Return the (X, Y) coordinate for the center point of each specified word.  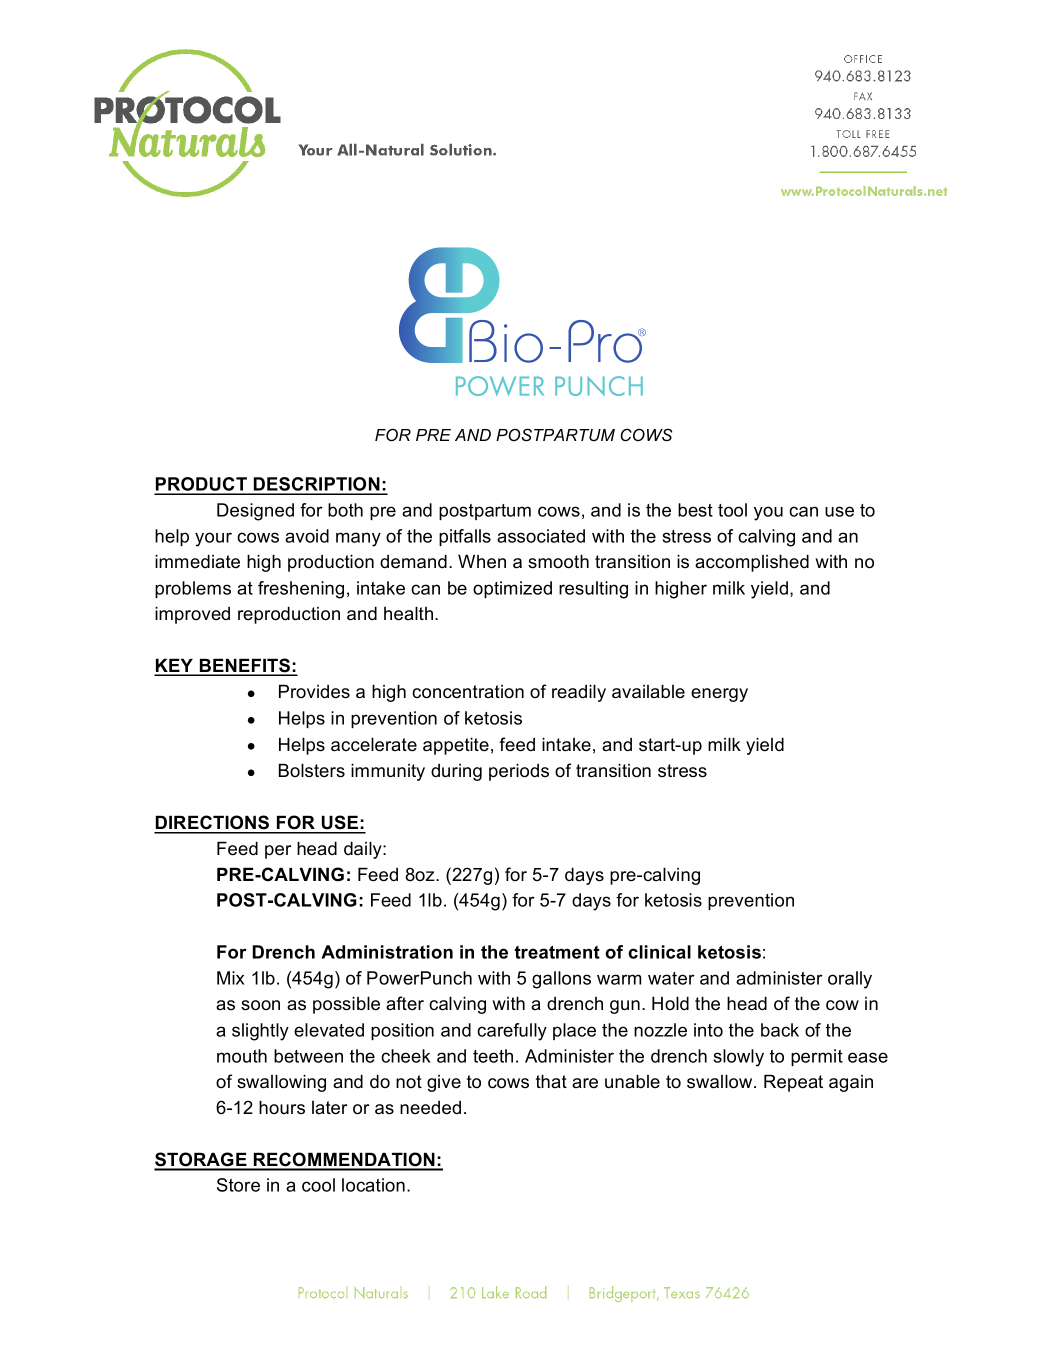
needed (430, 1108)
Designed (255, 512)
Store (238, 1185)
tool (732, 510)
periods (519, 772)
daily (364, 850)
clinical (659, 952)
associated (541, 536)
